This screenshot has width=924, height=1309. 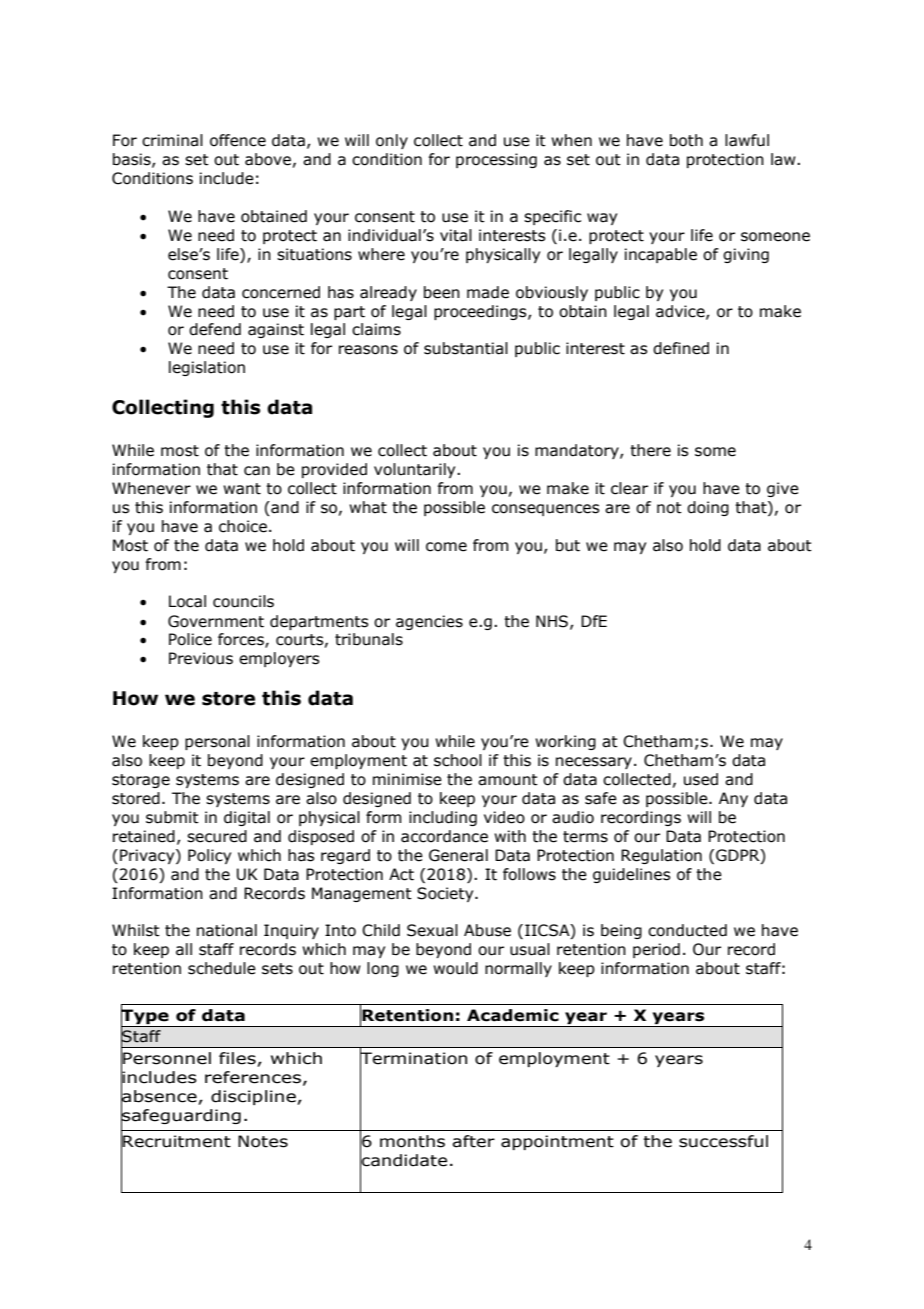 What do you see at coordinates (238, 140) in the screenshot?
I see `offence` at bounding box center [238, 140].
